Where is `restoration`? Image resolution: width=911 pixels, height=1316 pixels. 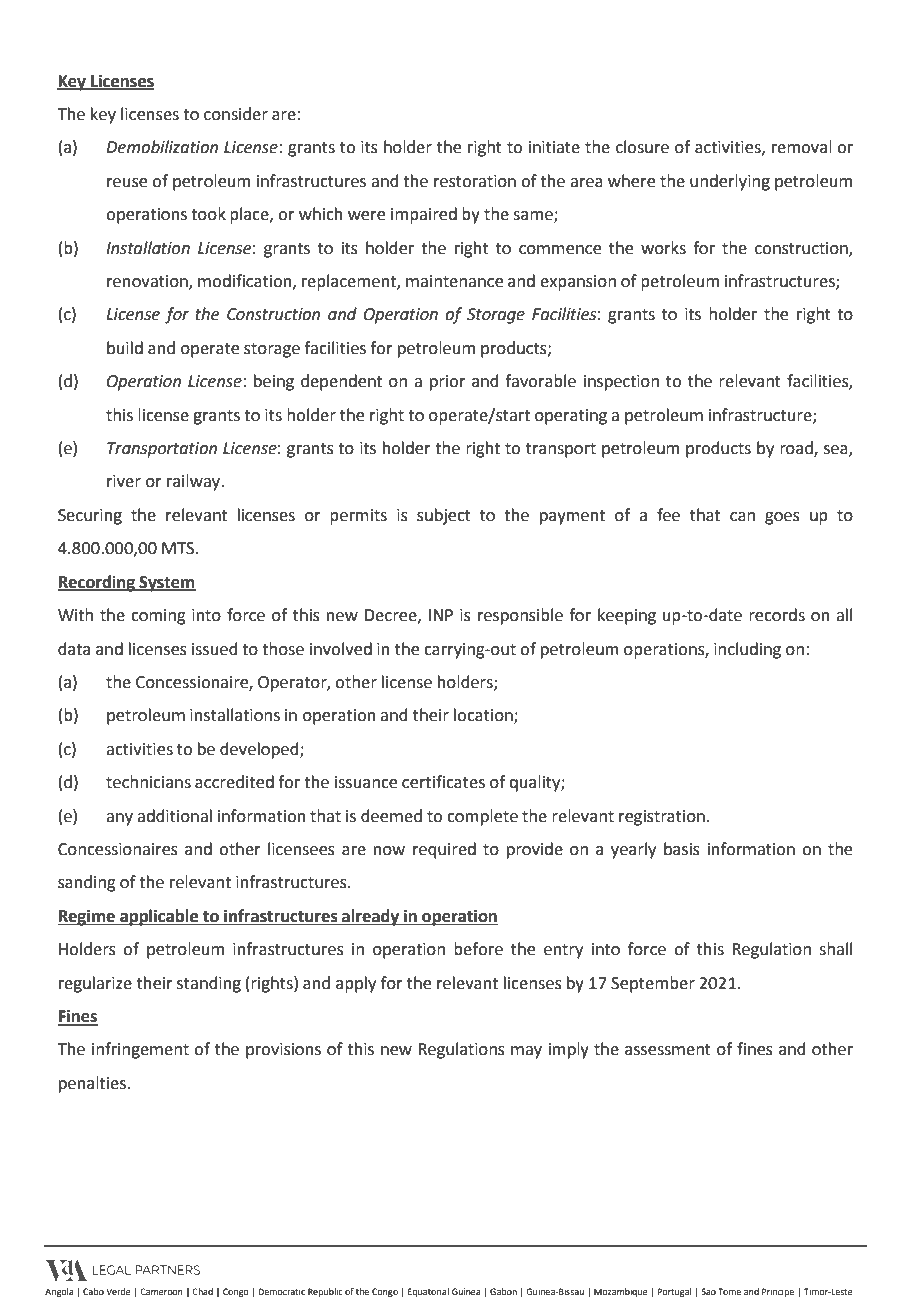 restoration is located at coordinates (475, 181).
